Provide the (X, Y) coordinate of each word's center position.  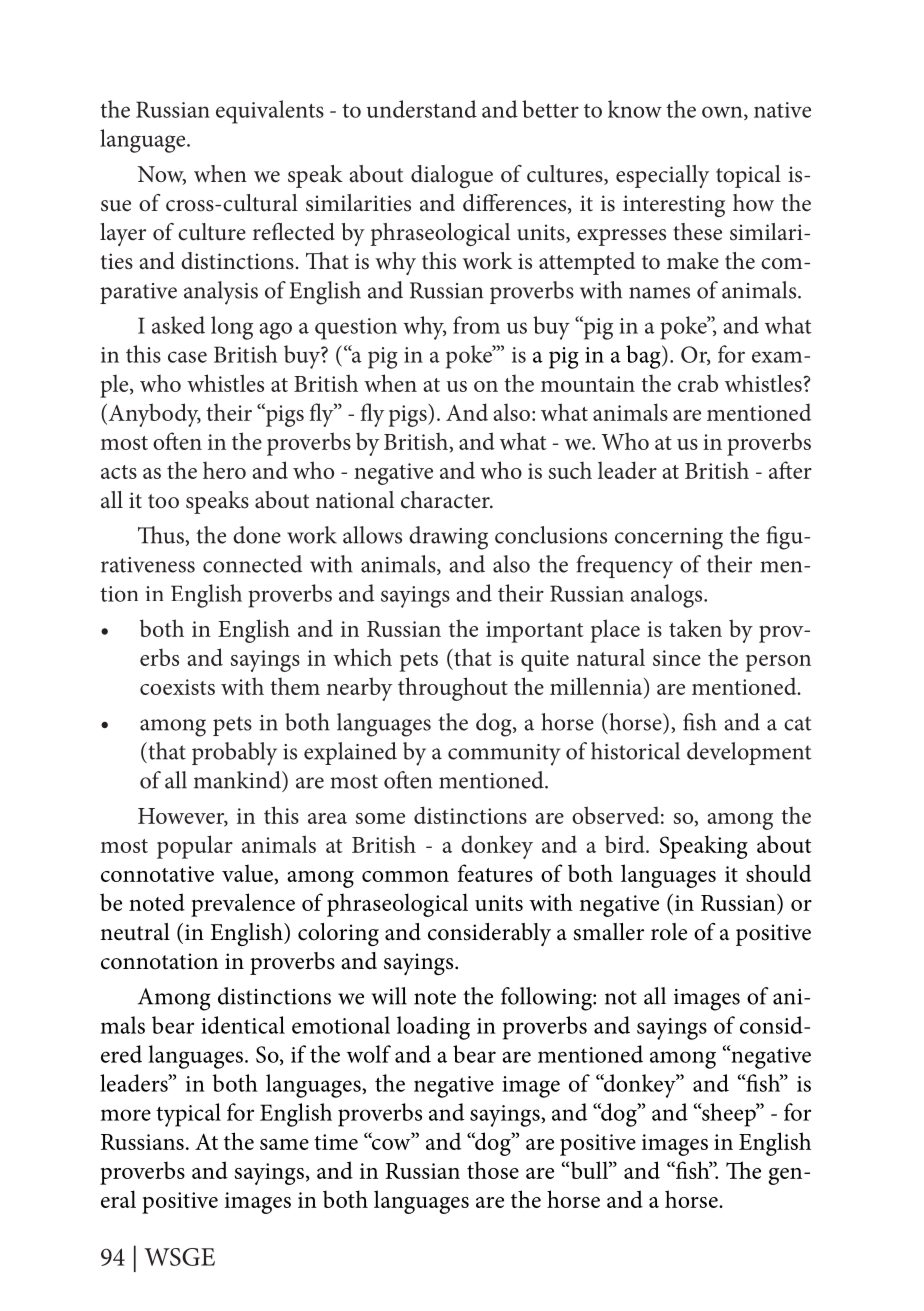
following (547, 999)
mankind (238, 780)
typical (188, 1115)
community (504, 755)
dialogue (452, 176)
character (446, 500)
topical (748, 176)
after (790, 470)
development (749, 753)
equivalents (270, 112)
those (493, 1170)
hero (224, 470)
